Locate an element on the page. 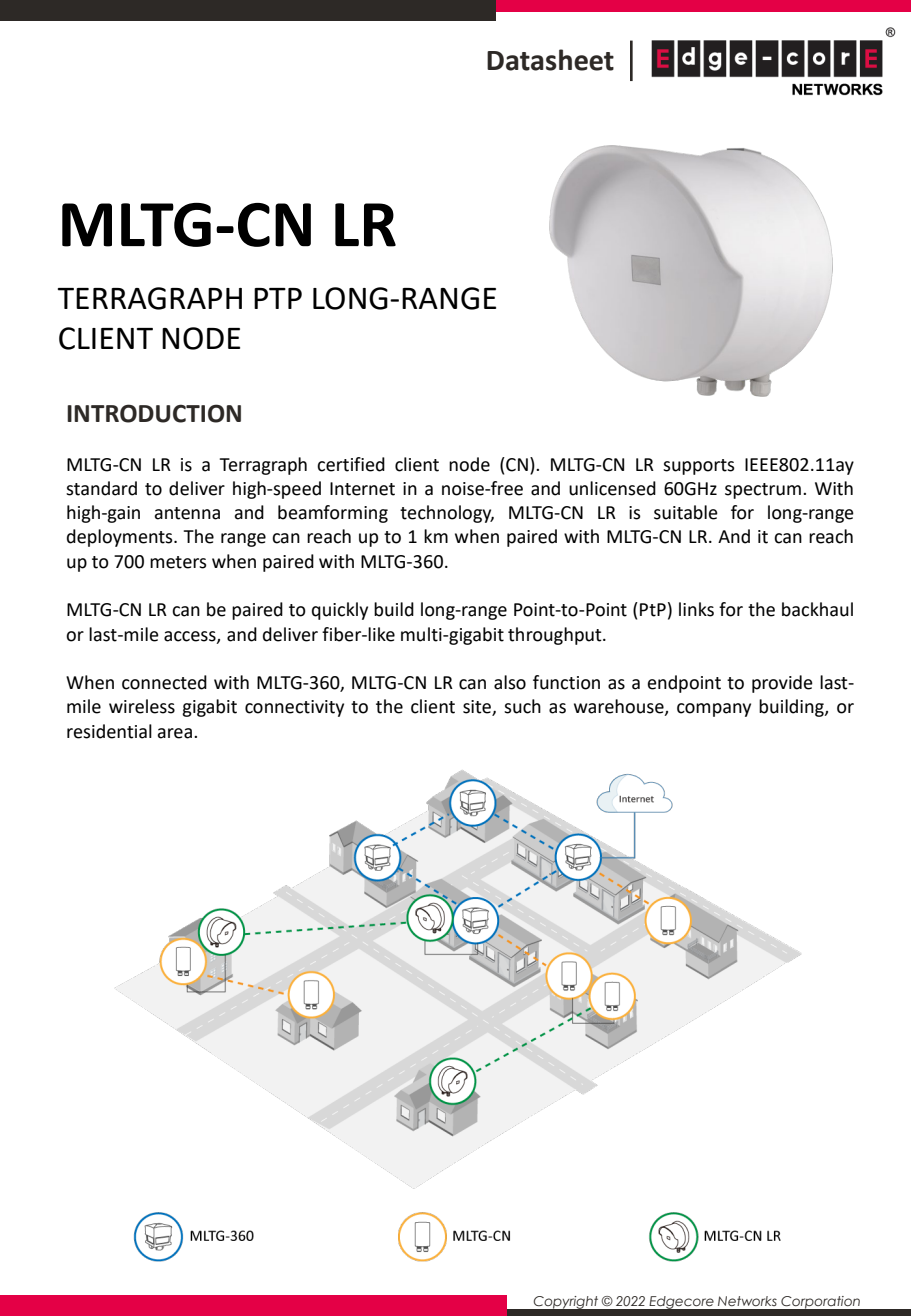 The width and height of the image is (911, 1316). supports is located at coordinates (699, 467).
